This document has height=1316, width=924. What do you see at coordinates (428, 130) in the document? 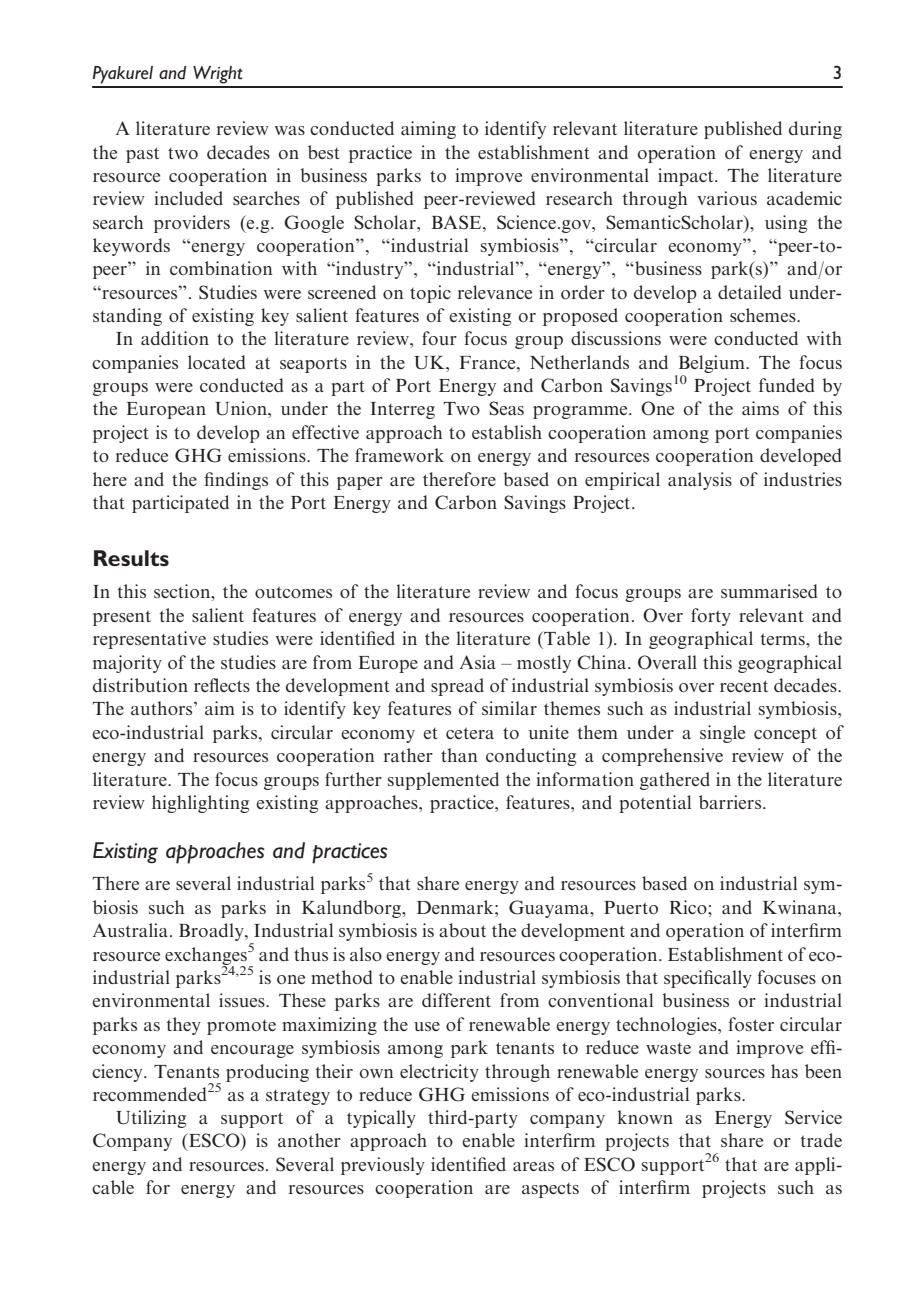
I see `aiming` at bounding box center [428, 130].
